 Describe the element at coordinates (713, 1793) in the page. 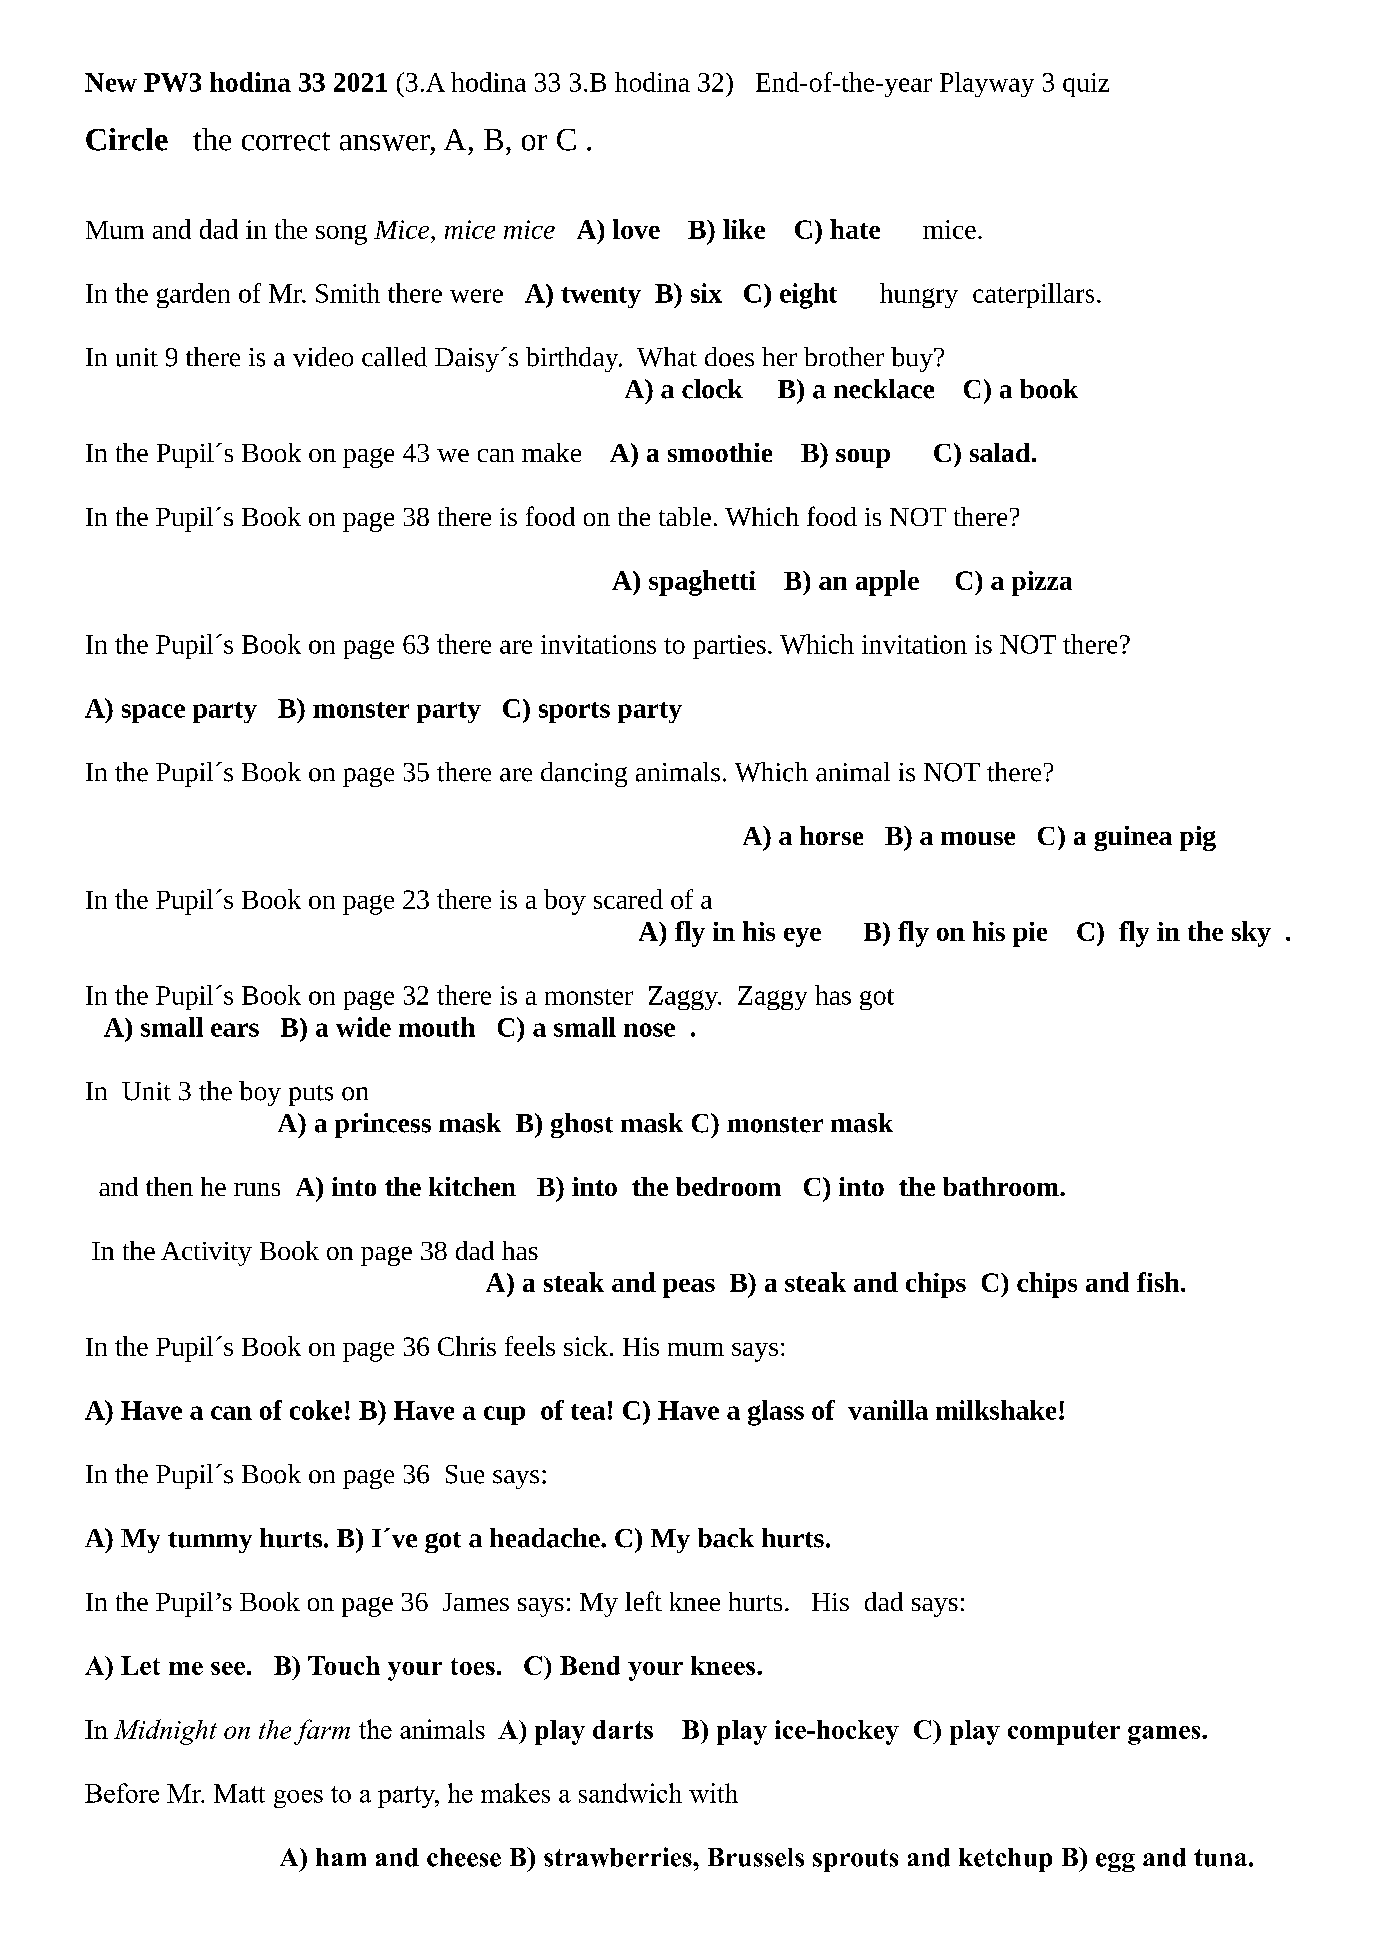

I see `with` at that location.
